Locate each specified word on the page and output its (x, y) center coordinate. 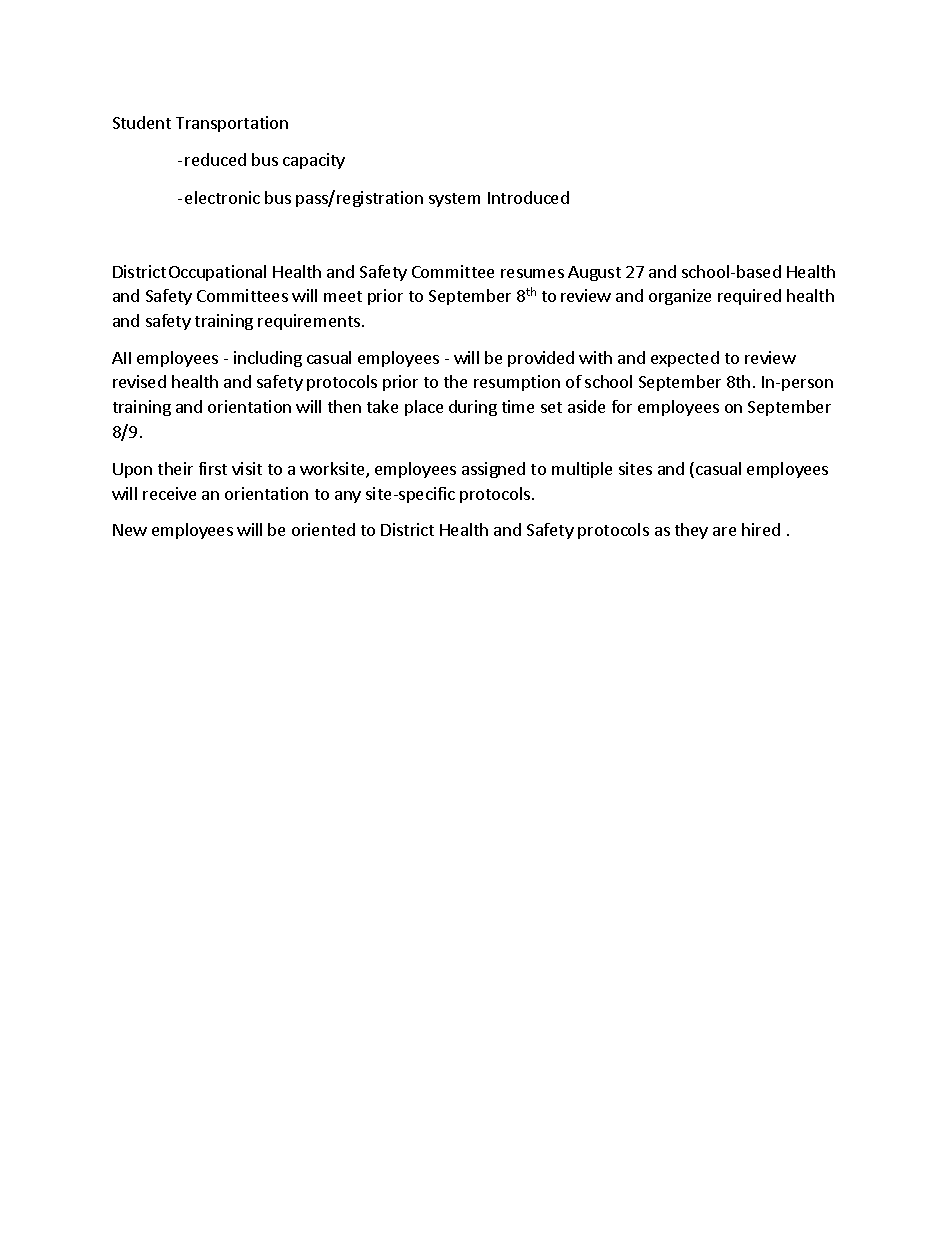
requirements (310, 322)
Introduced (528, 197)
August (594, 273)
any (348, 497)
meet (343, 296)
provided (541, 359)
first (213, 468)
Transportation (232, 124)
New (130, 530)
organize (680, 297)
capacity (314, 161)
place (424, 408)
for (622, 406)
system (454, 200)
